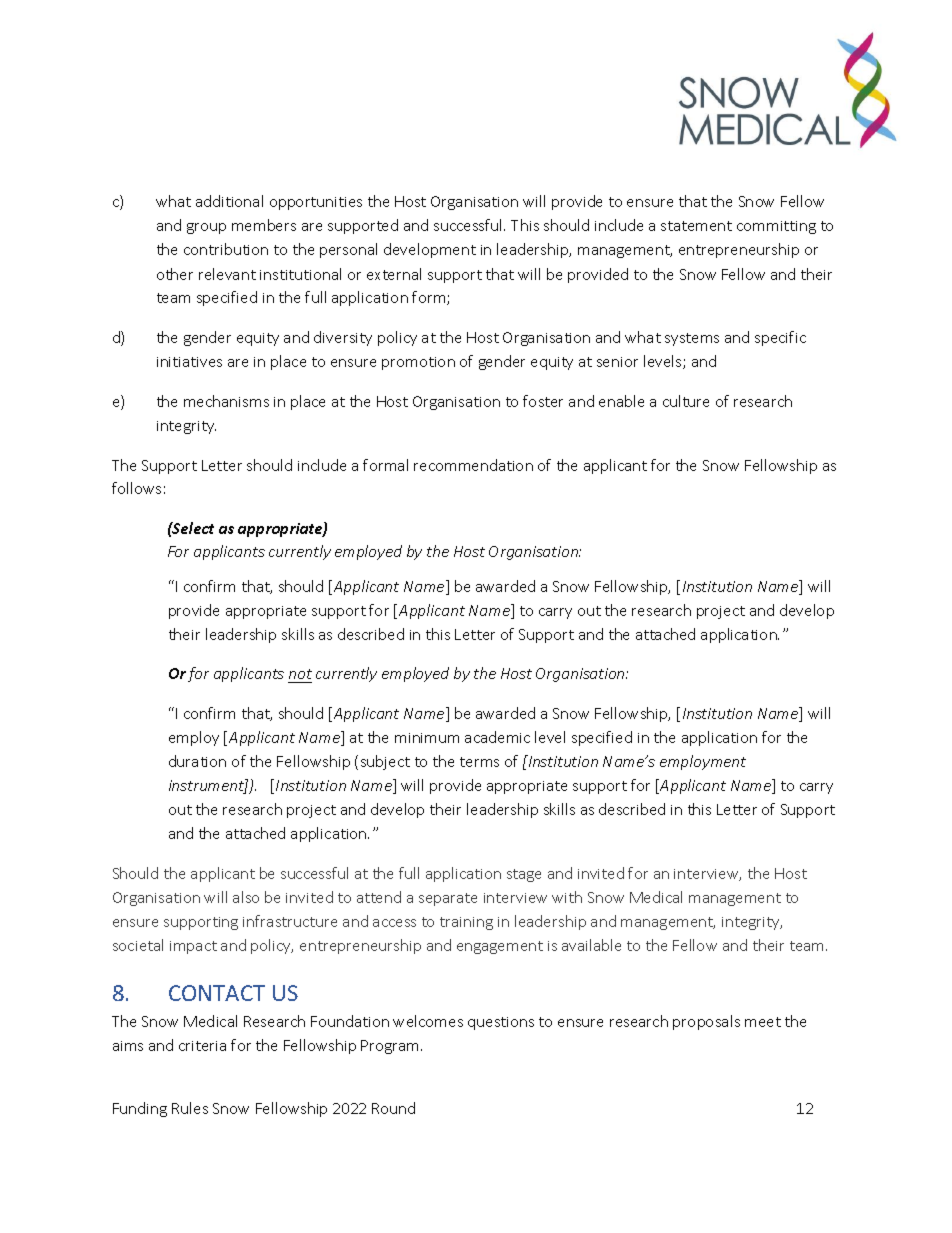 This screenshot has height=1233, width=952. What do you see at coordinates (497, 737) in the screenshot?
I see `academic` at bounding box center [497, 737].
